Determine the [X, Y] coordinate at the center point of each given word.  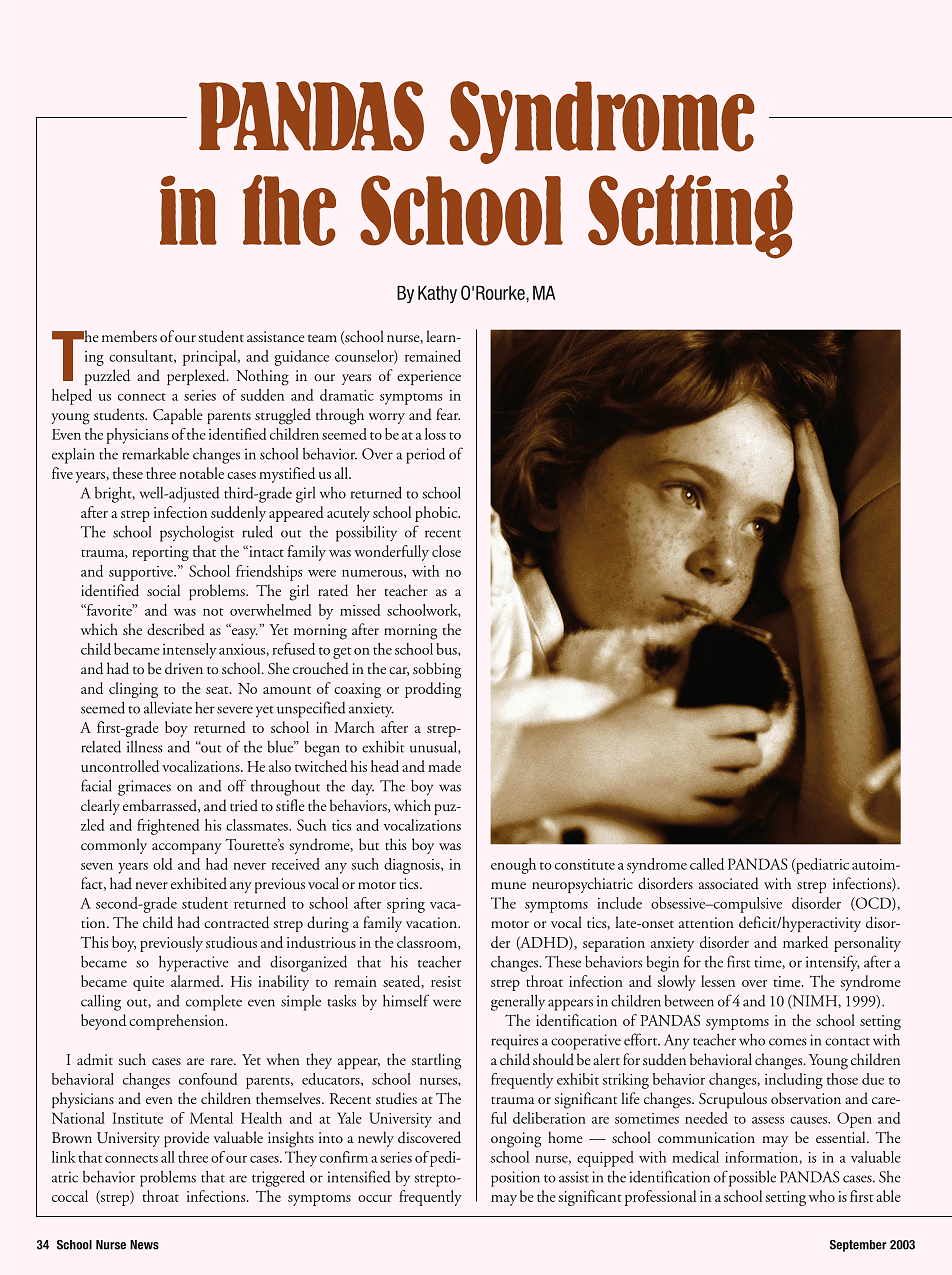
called [707, 864]
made [444, 766]
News [144, 1245]
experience [429, 377]
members [129, 336]
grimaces [144, 788]
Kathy [437, 294]
